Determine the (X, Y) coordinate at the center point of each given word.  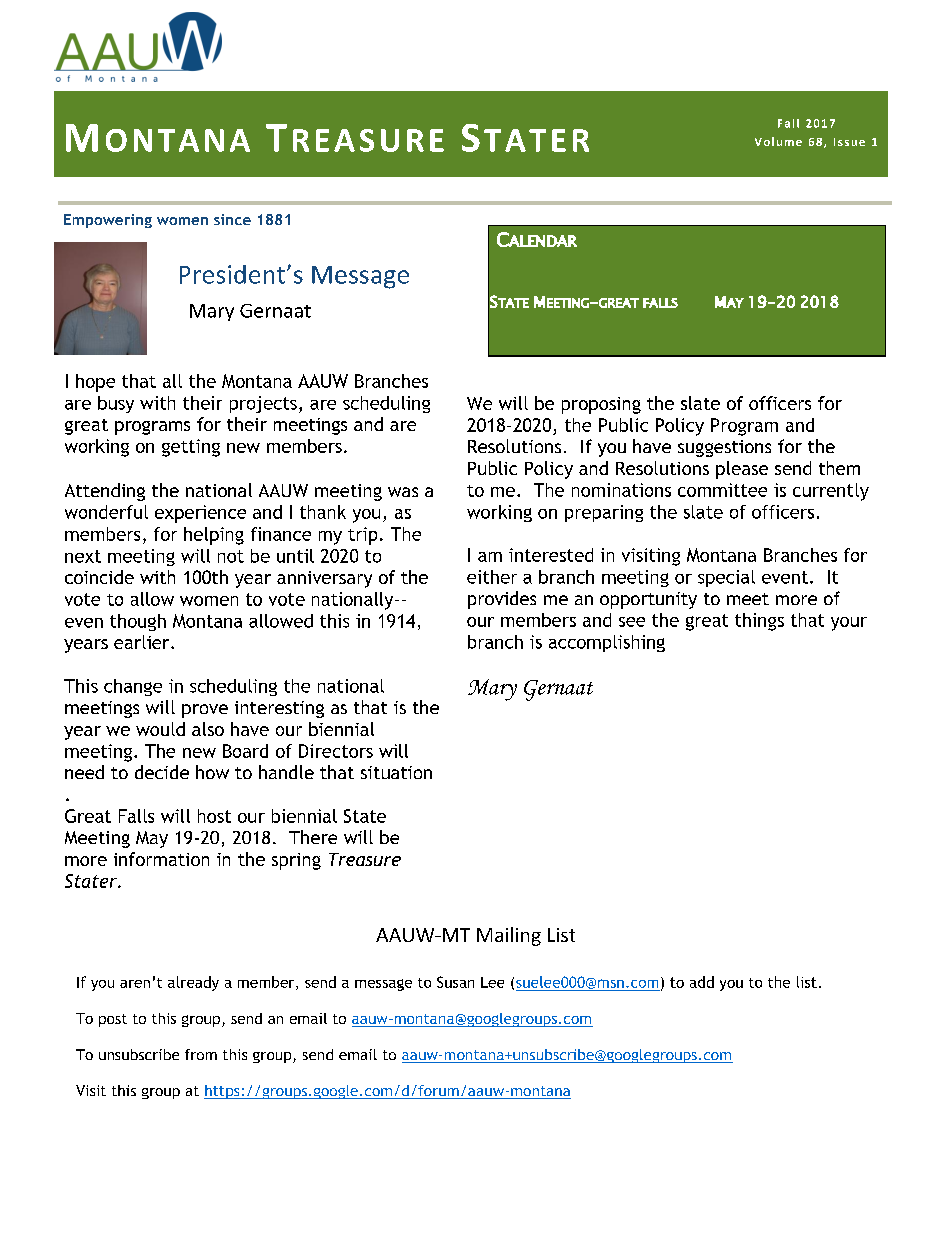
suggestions (724, 448)
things (759, 622)
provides (502, 600)
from (201, 1054)
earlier (143, 642)
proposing (601, 405)
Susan (455, 982)
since (232, 219)
